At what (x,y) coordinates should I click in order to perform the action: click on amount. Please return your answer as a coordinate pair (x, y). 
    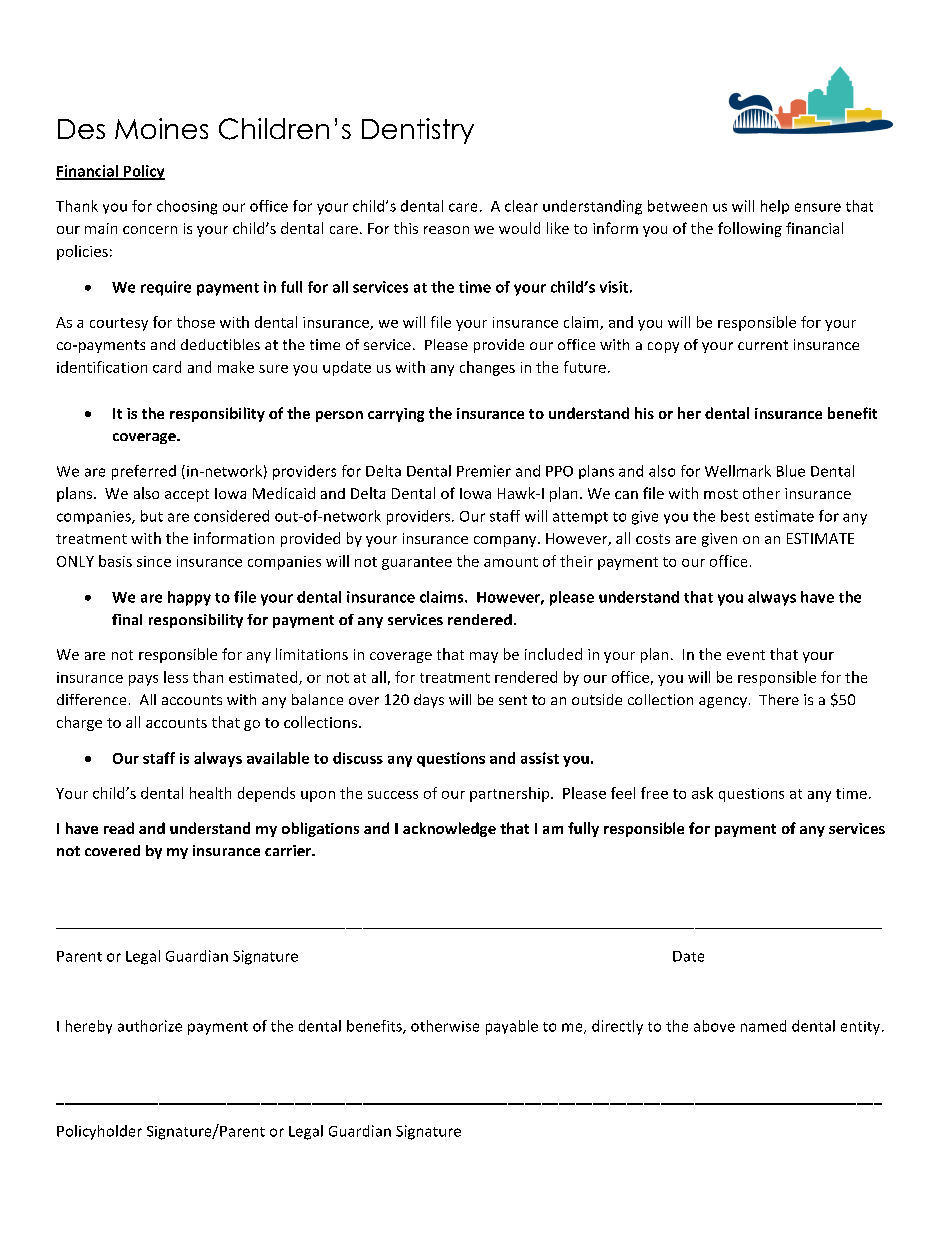
    Looking at the image, I should click on (511, 562).
